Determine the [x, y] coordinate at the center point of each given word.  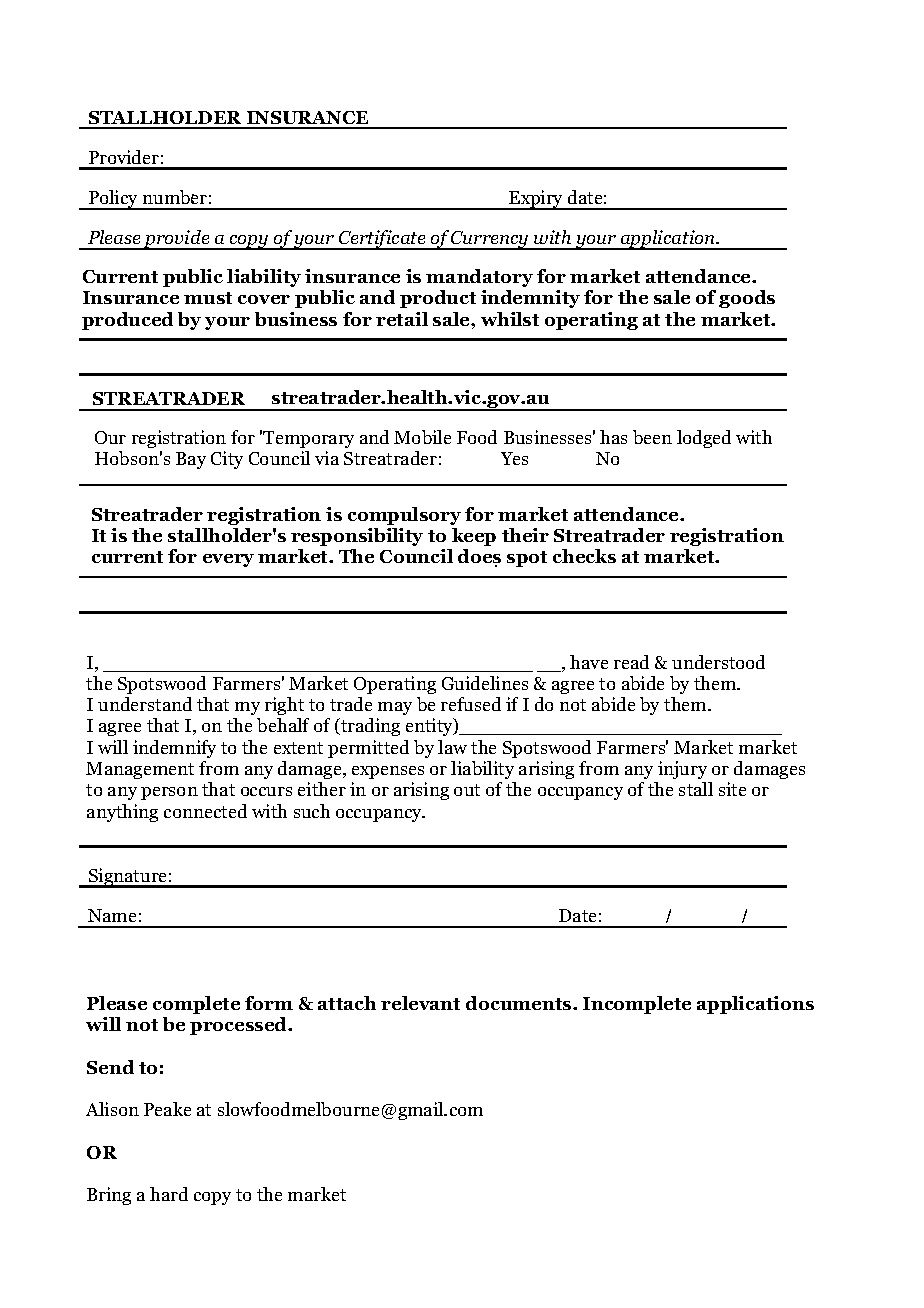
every [228, 560]
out [467, 790]
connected [205, 811]
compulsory [404, 516]
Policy [113, 200]
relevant [420, 1003]
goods [747, 299]
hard [169, 1194]
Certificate [382, 240]
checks [584, 556]
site [732, 789]
